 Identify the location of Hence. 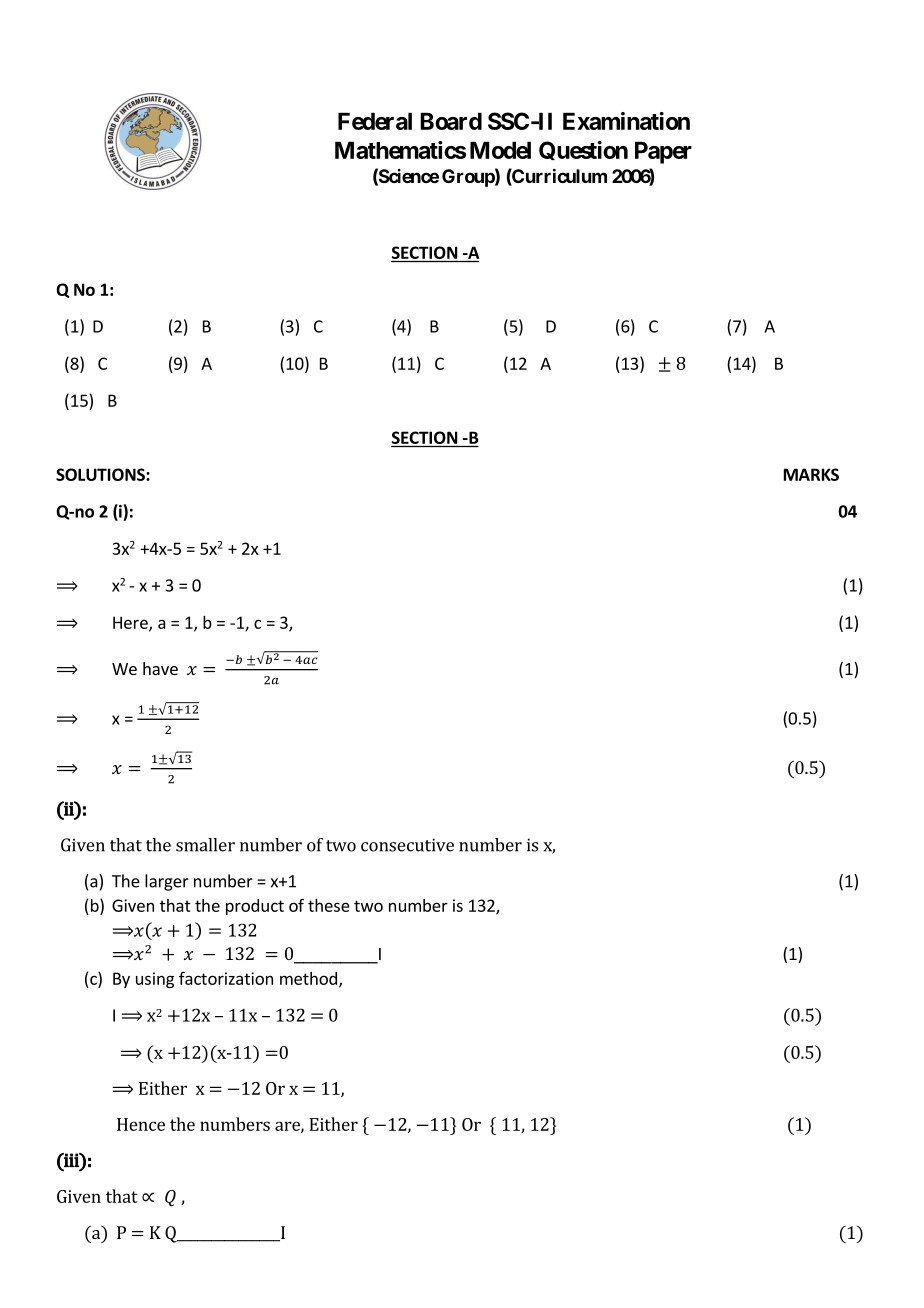
(141, 1124).
